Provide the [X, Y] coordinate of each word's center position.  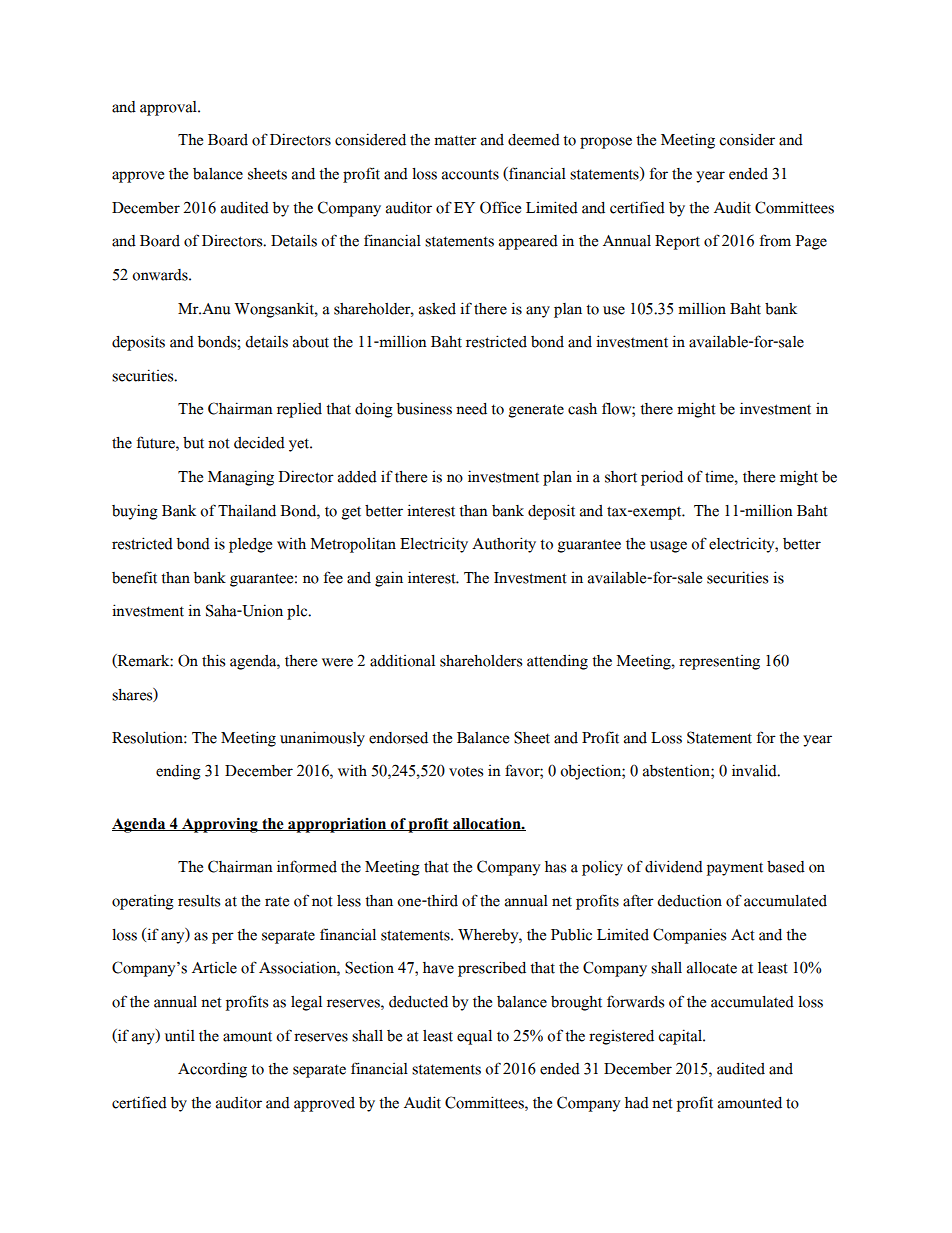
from [775, 240]
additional [402, 661]
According [212, 1070]
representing [719, 662]
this [214, 660]
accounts [470, 174]
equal [474, 1037]
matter [455, 140]
